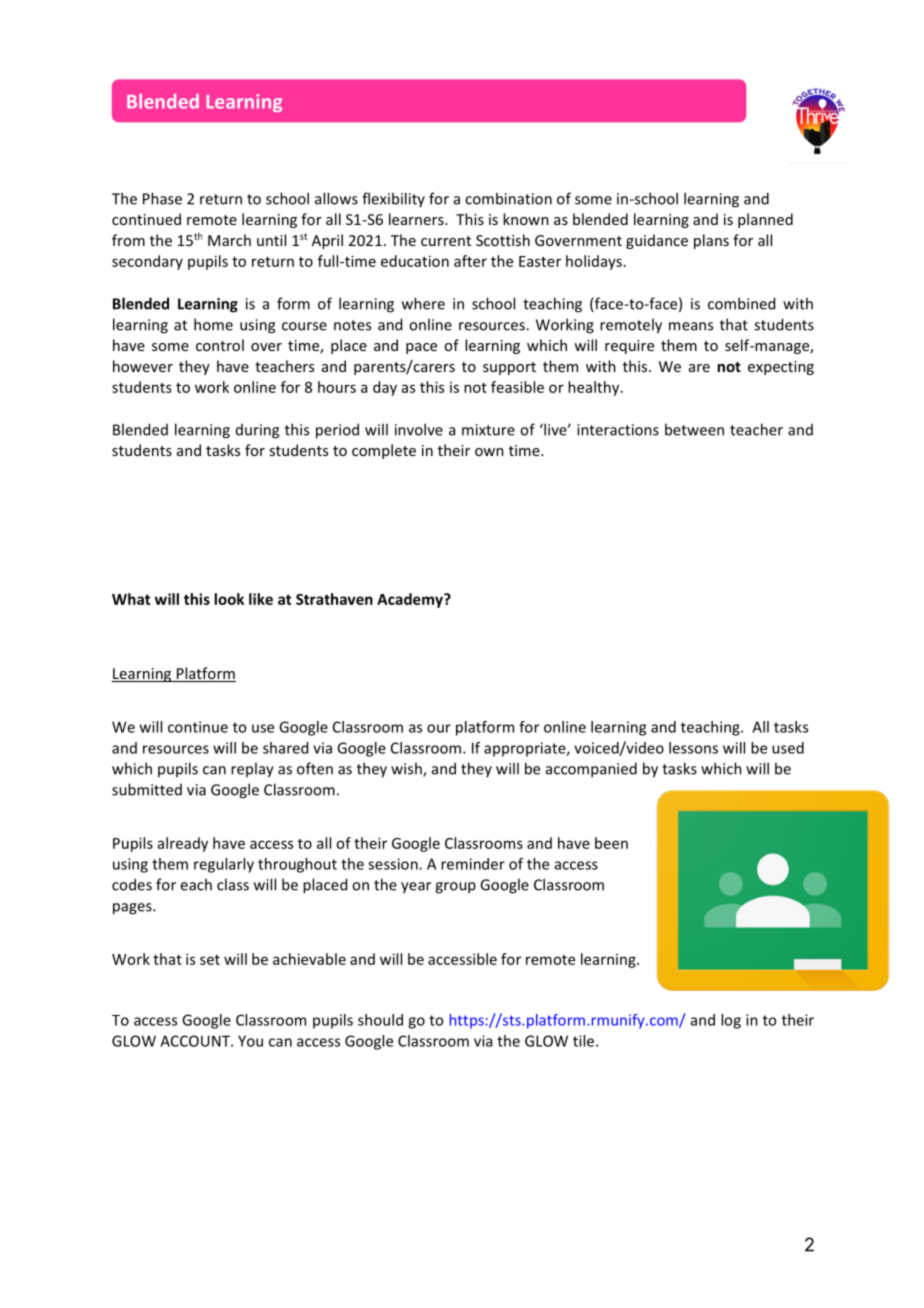 This screenshot has width=924, height=1308. I want to click on replay, so click(252, 770).
